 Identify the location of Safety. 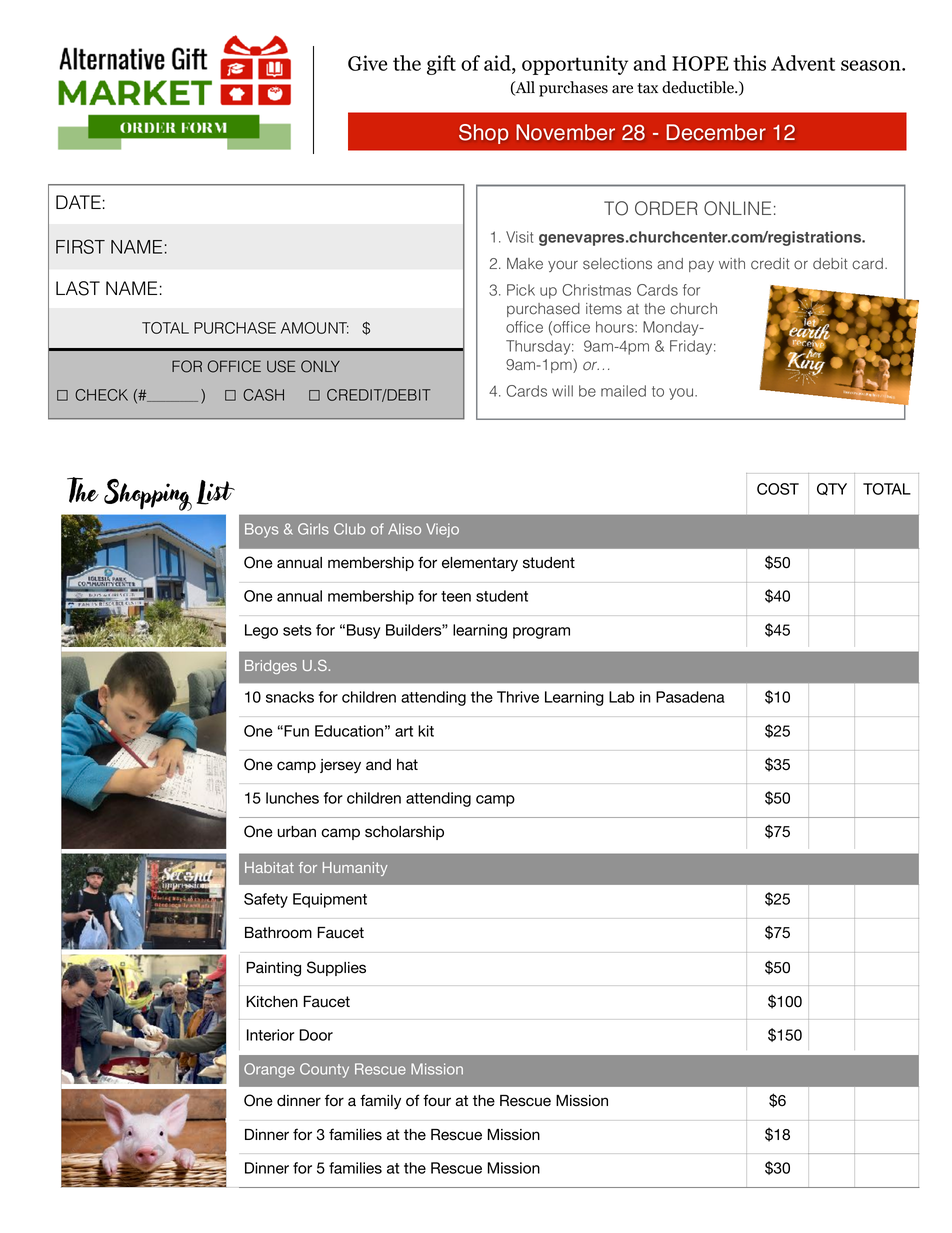
(266, 900).
